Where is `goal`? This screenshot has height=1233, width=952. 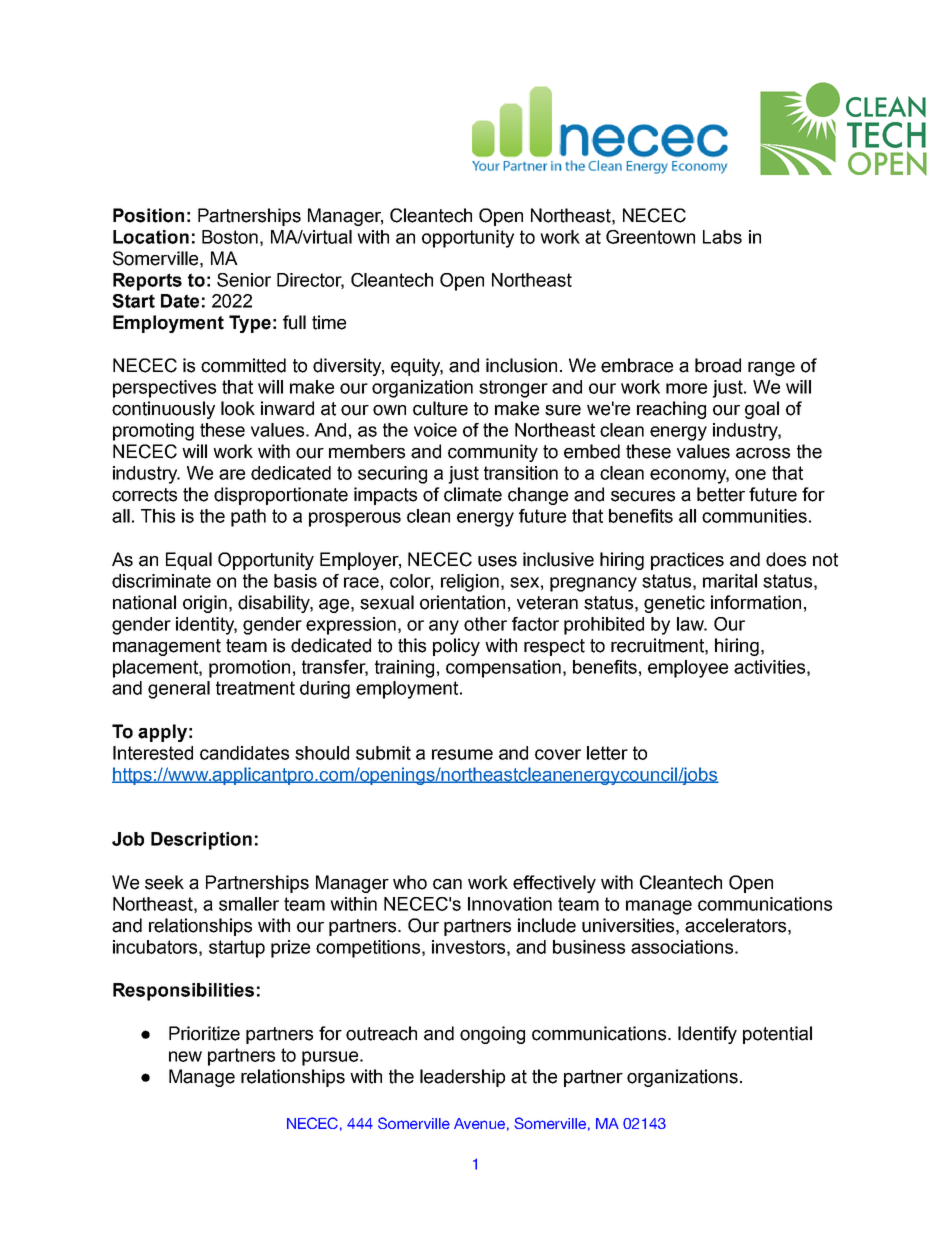
goal is located at coordinates (762, 410).
